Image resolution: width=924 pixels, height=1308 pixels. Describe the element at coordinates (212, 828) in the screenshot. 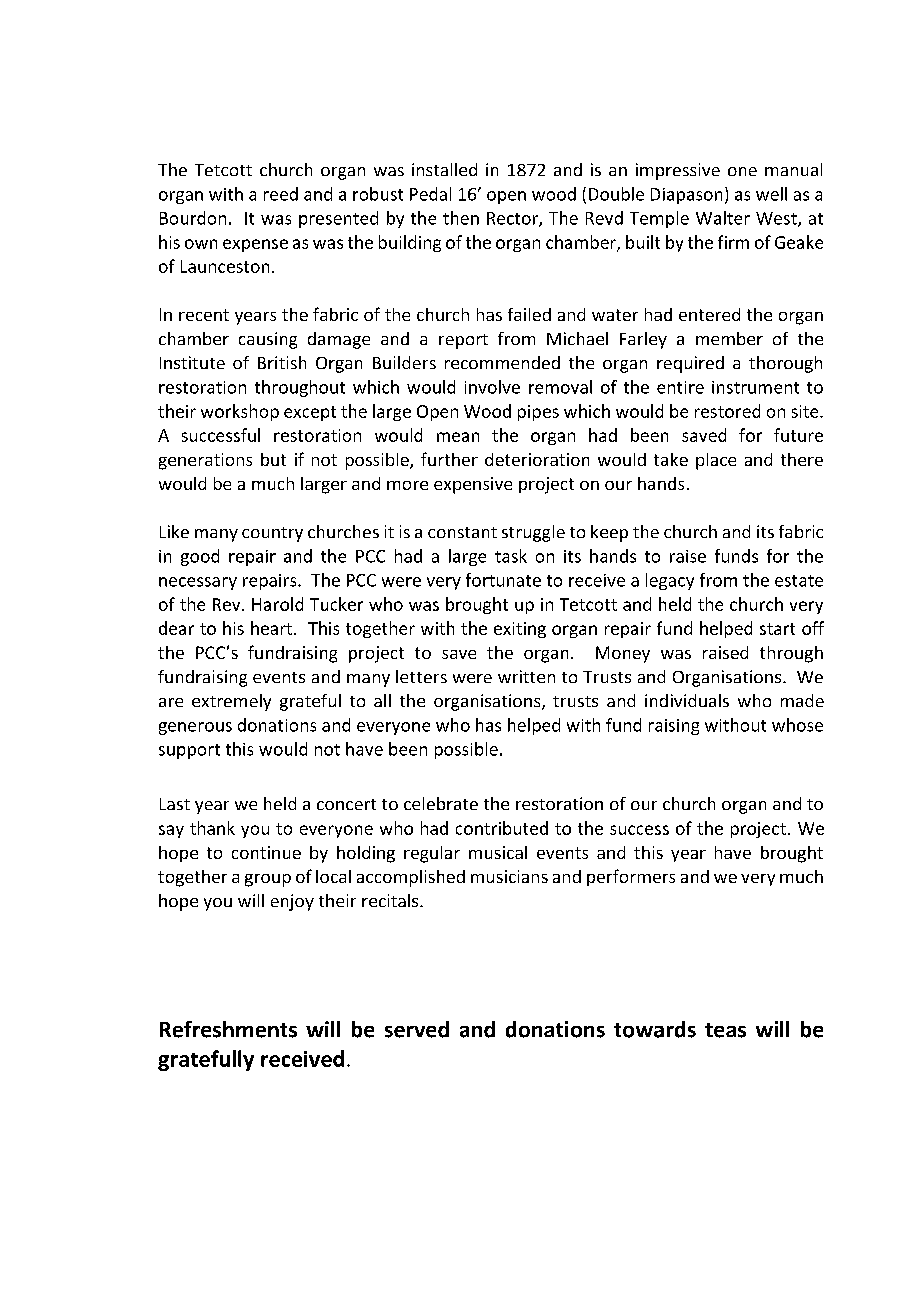

I see `thank` at that location.
